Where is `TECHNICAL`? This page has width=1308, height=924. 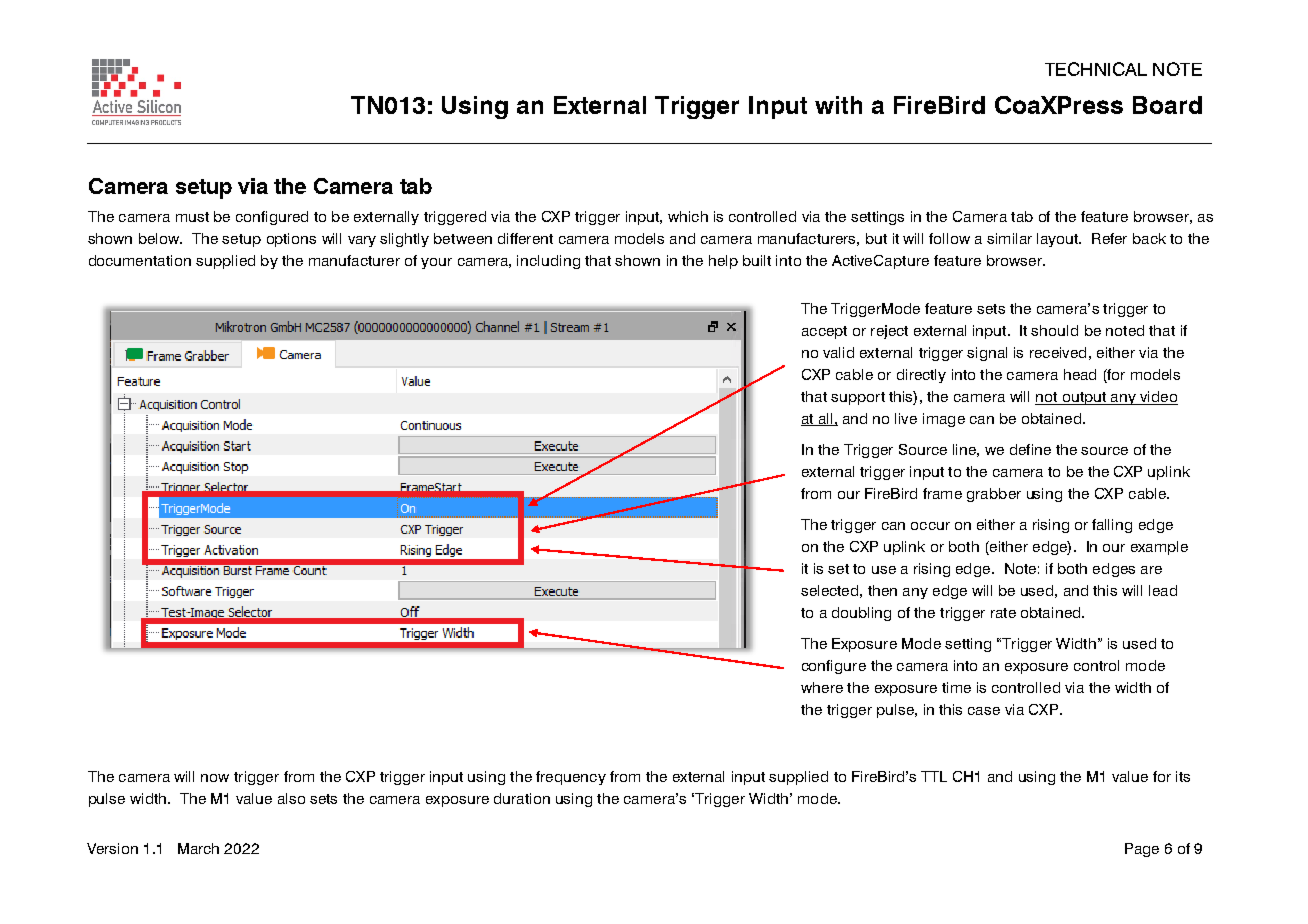 TECHNICAL is located at coordinates (1096, 69).
